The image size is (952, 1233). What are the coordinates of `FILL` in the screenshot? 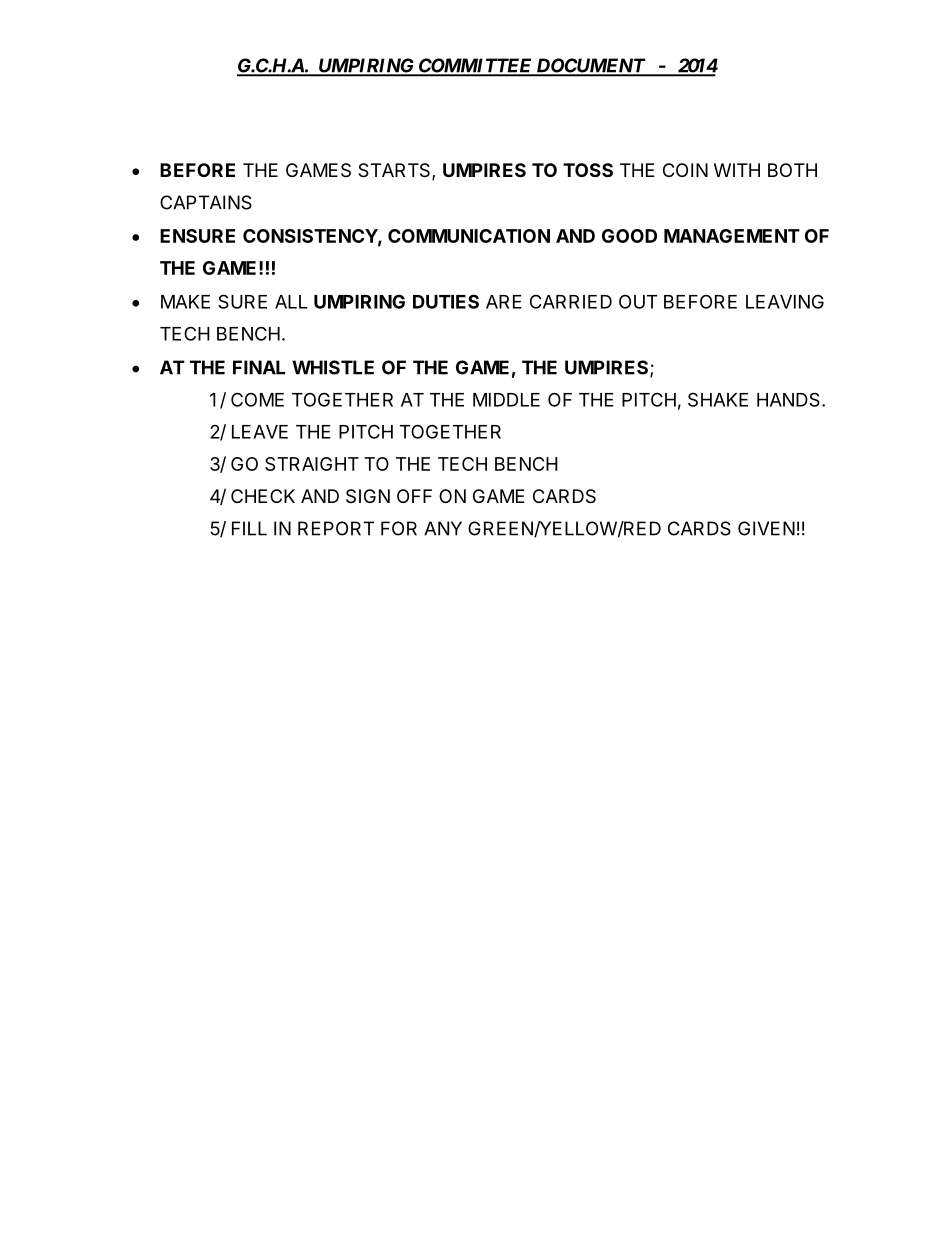 It's located at (249, 528).
